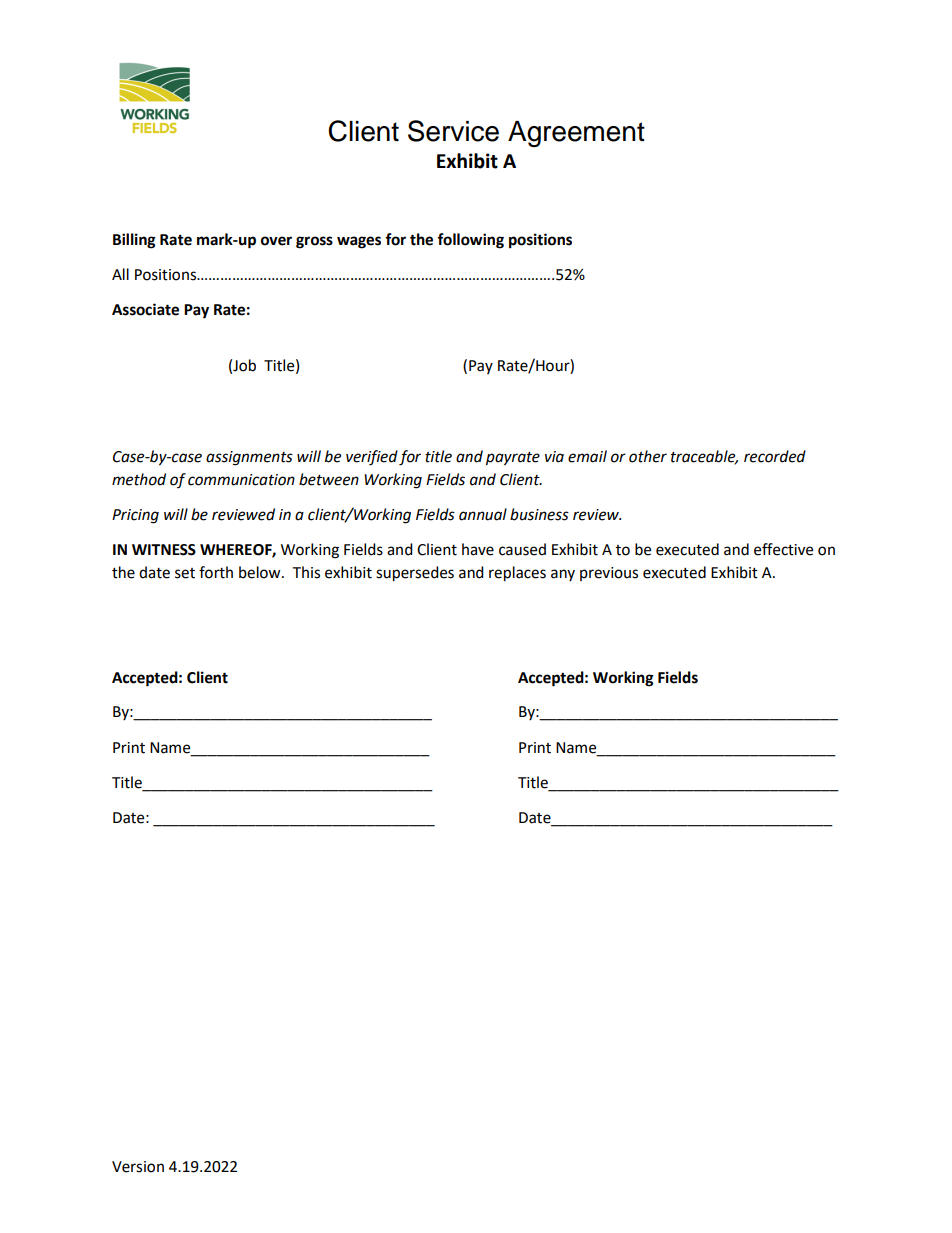 Image resolution: width=952 pixels, height=1233 pixels. I want to click on replaces, so click(517, 574).
